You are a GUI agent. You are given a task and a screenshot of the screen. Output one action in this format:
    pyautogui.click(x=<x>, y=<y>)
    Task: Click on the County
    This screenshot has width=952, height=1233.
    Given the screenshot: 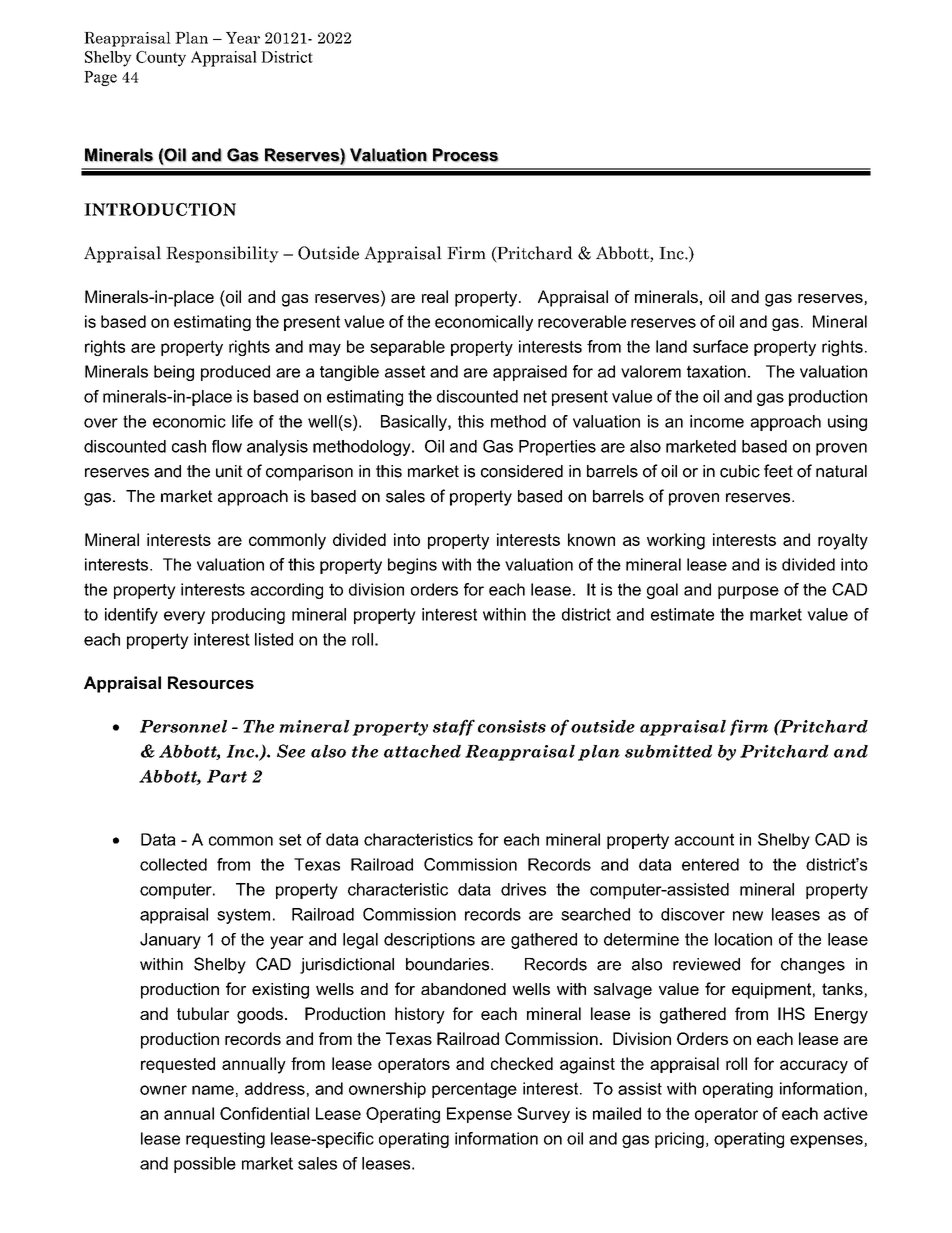 What is the action you would take?
    pyautogui.click(x=161, y=59)
